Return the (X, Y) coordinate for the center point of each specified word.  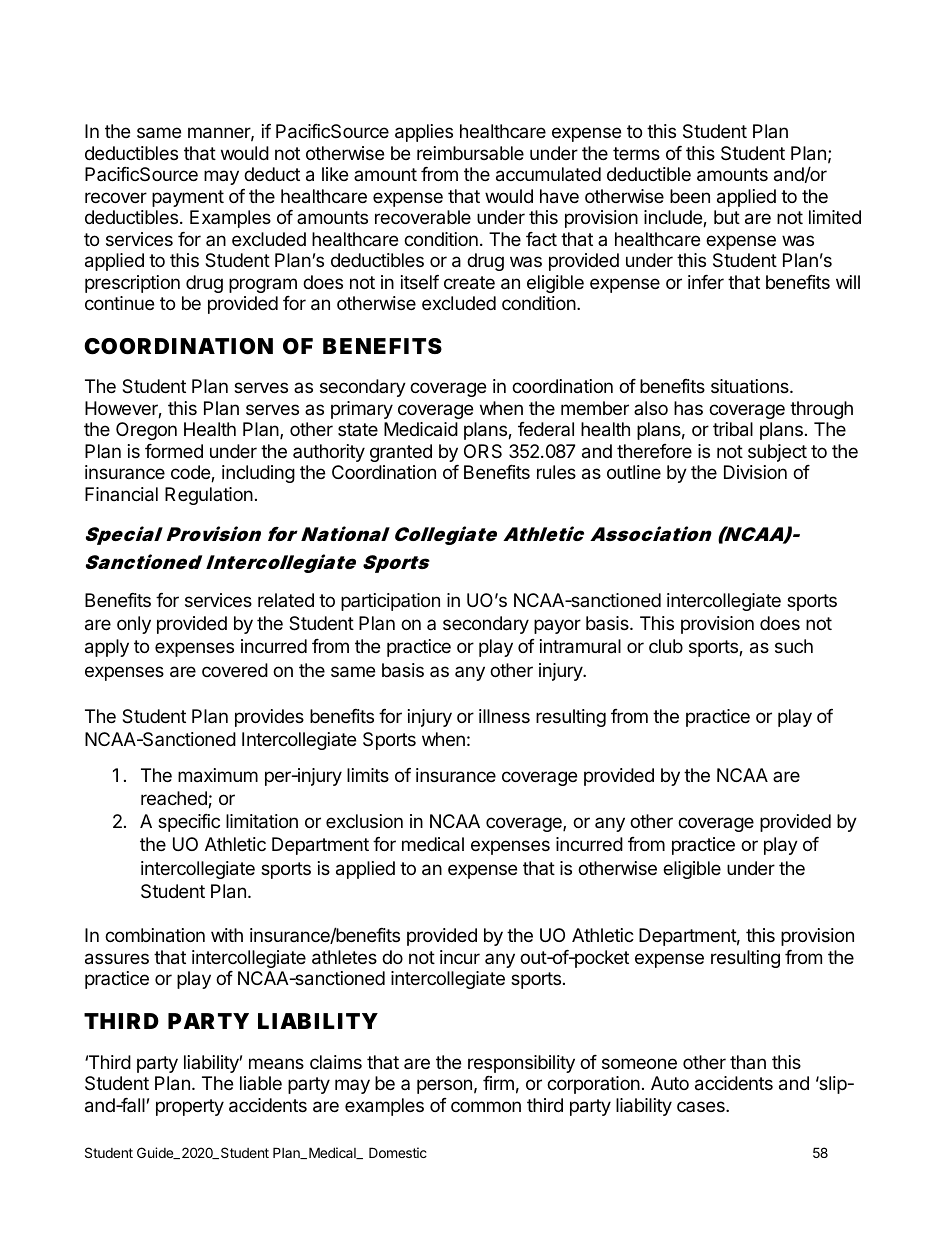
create (469, 283)
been (690, 196)
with (227, 935)
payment (188, 198)
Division (755, 472)
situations (751, 386)
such (794, 646)
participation (390, 602)
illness (504, 716)
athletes (344, 957)
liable (261, 1083)
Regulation (209, 496)
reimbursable (470, 153)
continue (119, 303)
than (748, 1062)
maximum (218, 775)
